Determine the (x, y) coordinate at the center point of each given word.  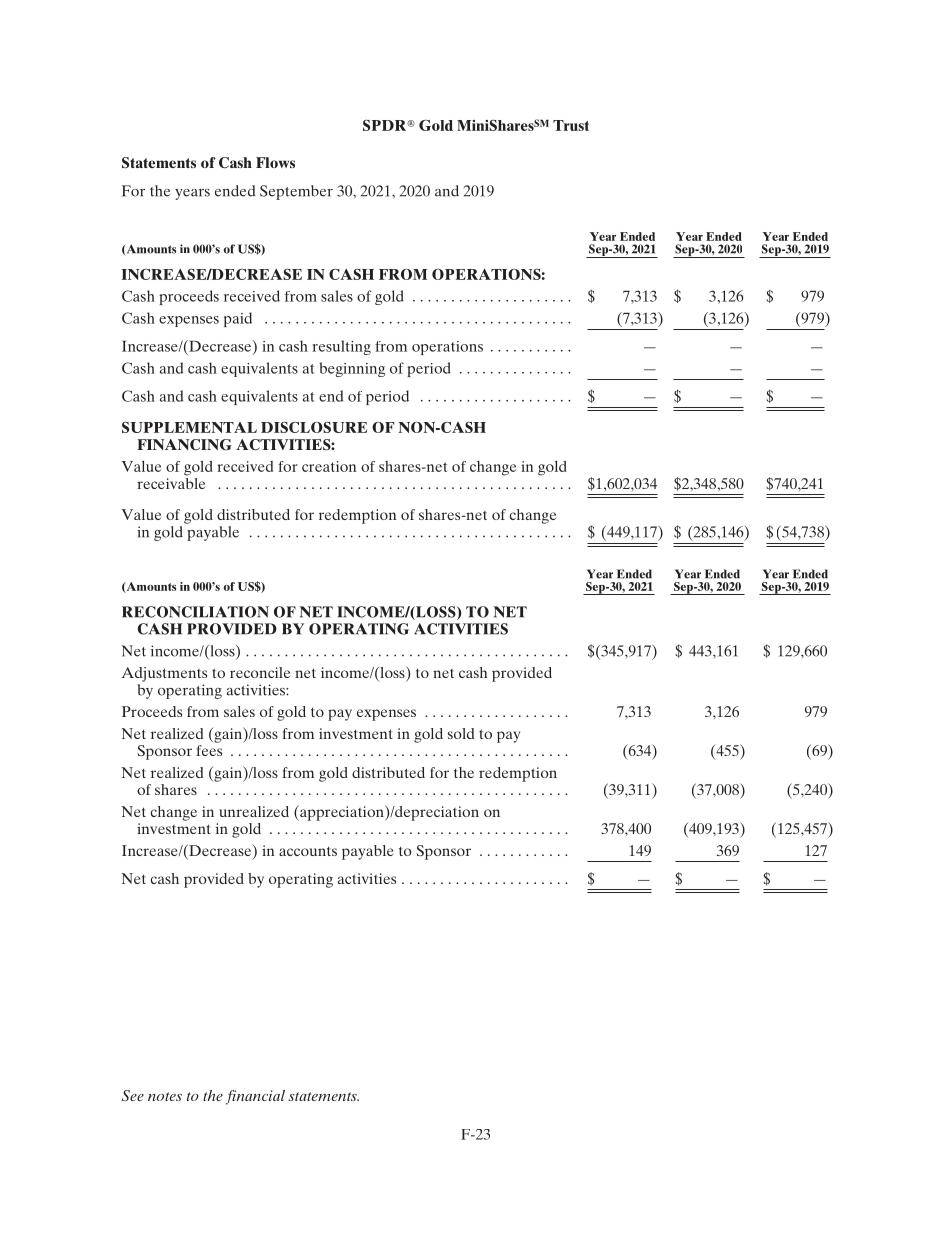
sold (461, 733)
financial (255, 1097)
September (296, 192)
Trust (571, 125)
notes (165, 1096)
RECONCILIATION (195, 612)
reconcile (260, 672)
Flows (275, 162)
